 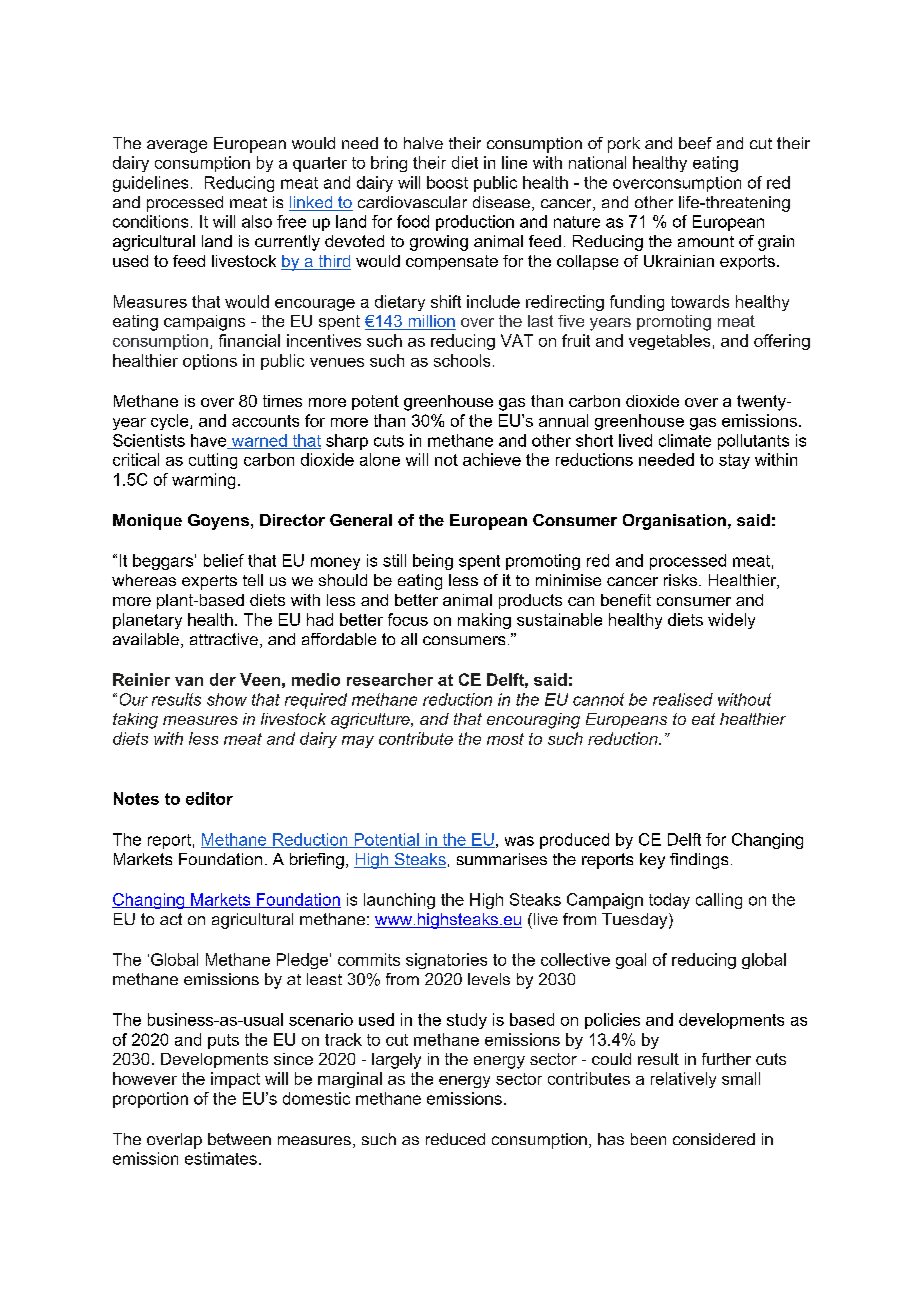 What do you see at coordinates (753, 442) in the image?
I see `pollutants` at bounding box center [753, 442].
